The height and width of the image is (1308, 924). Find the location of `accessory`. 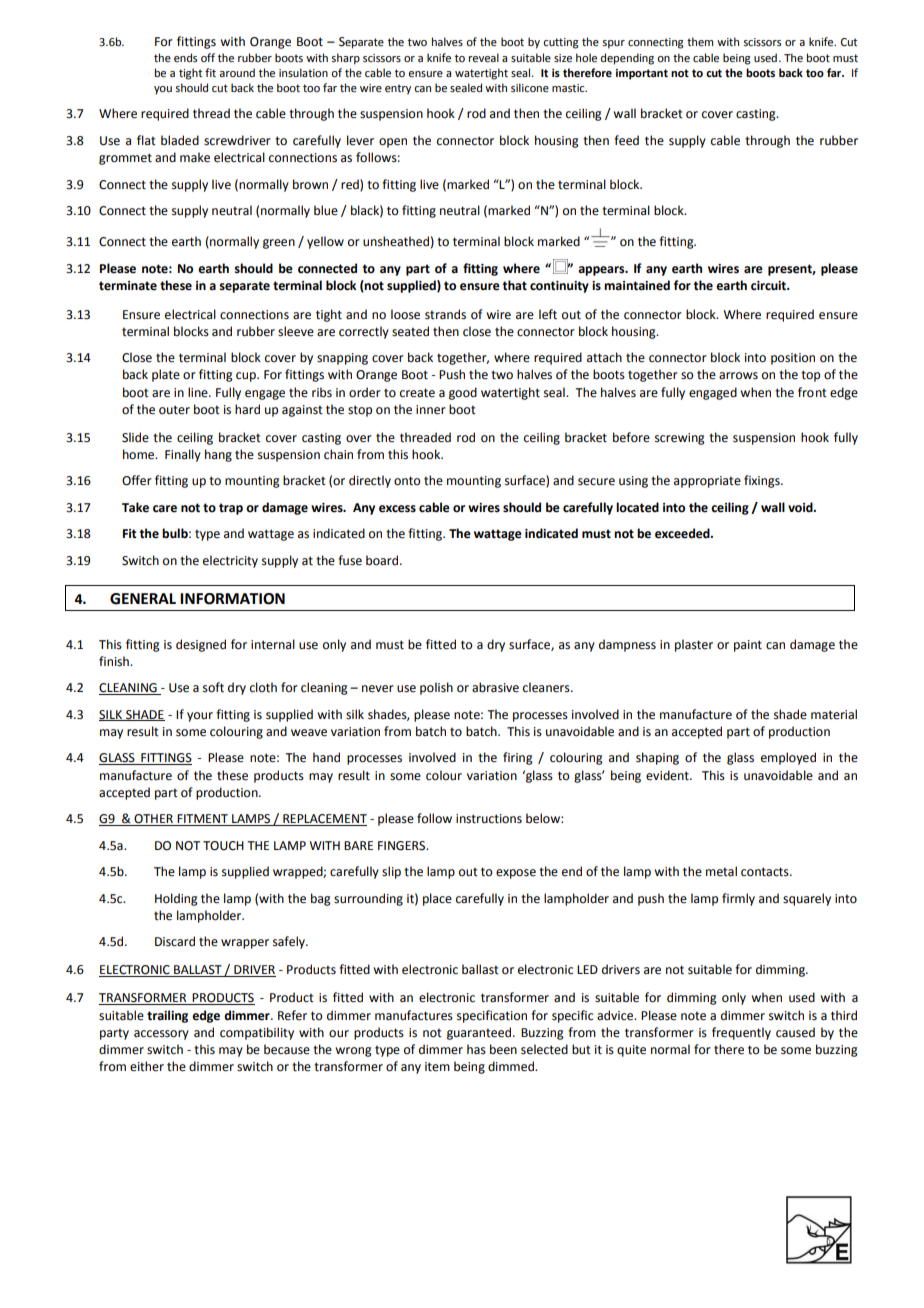

accessory is located at coordinates (161, 1035).
